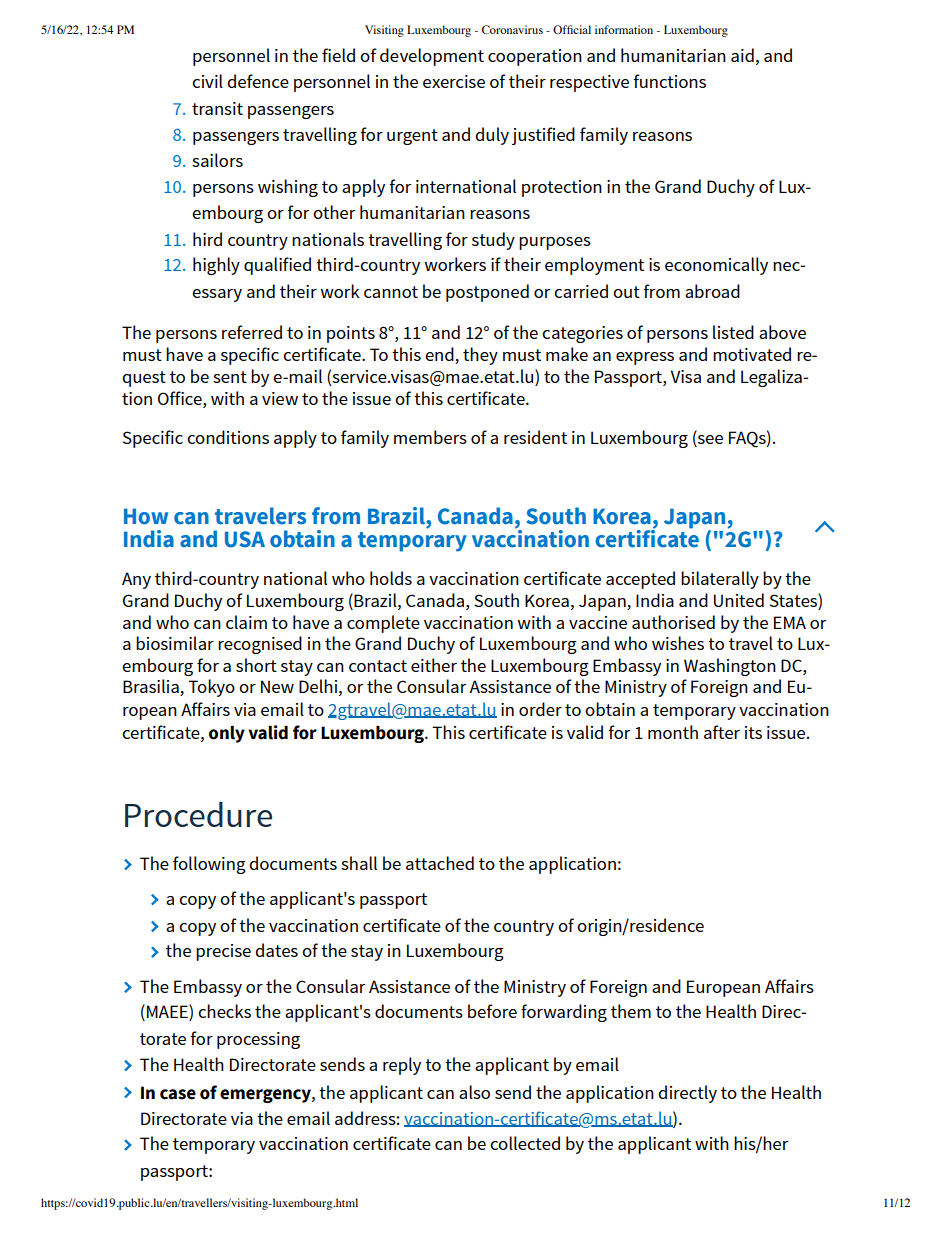  Describe the element at coordinates (178, 1094) in the screenshot. I see `case` at that location.
